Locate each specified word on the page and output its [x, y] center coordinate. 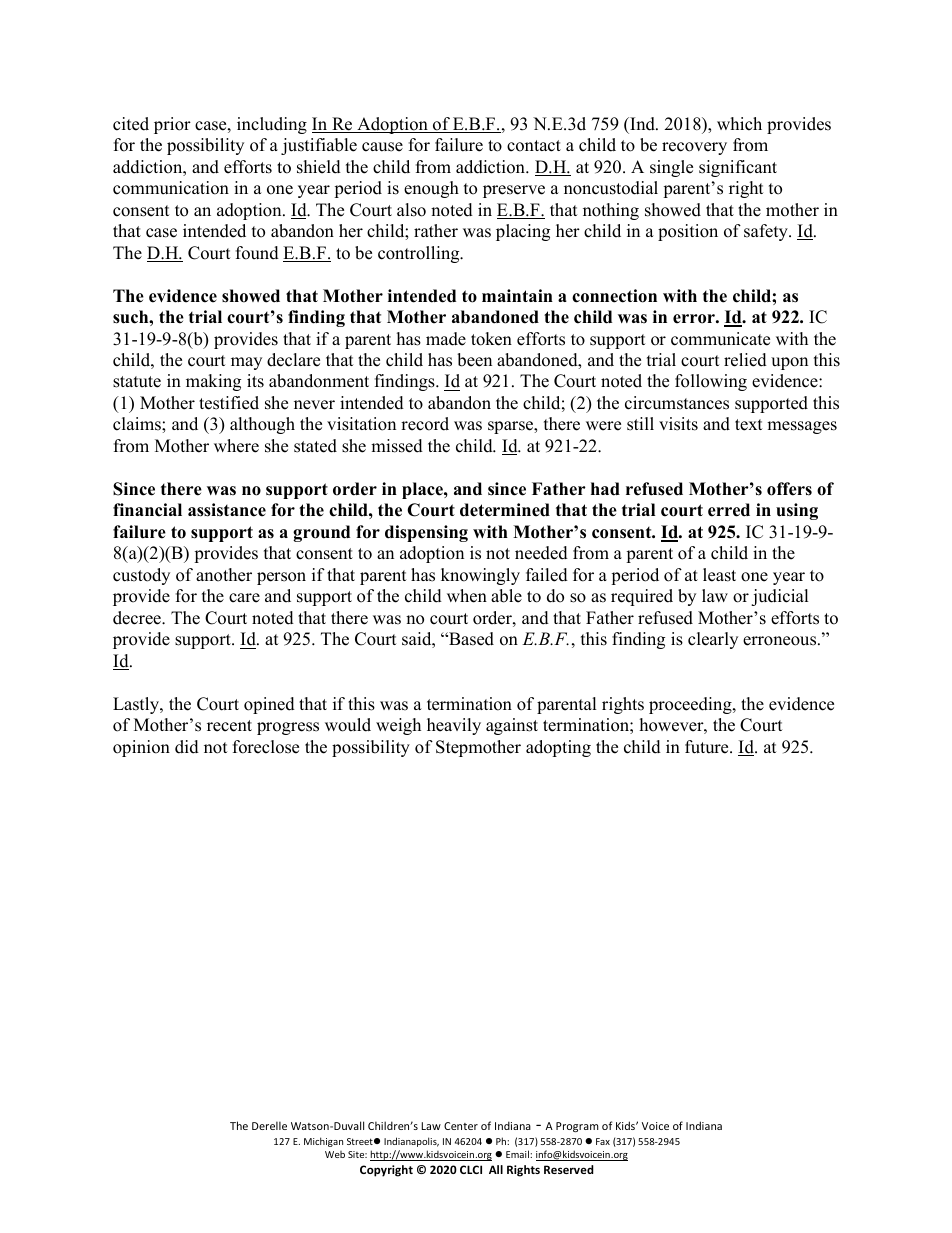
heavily [454, 726]
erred [729, 510]
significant [738, 168]
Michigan [323, 1142]
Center [461, 1126]
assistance [227, 510]
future [708, 747]
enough [431, 189]
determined [505, 510]
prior [172, 125]
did [187, 747]
